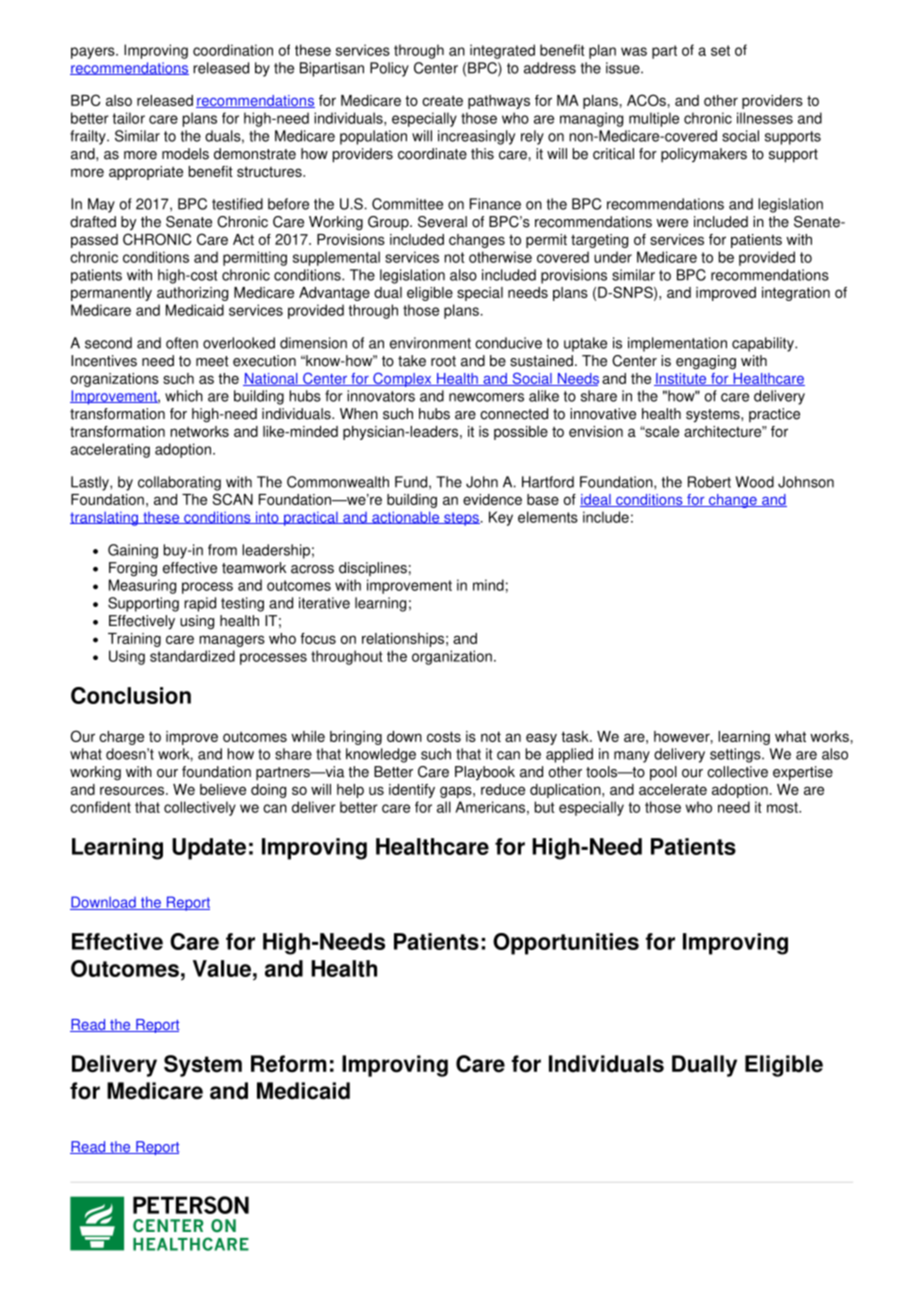 This page has height=1308, width=924. I want to click on identify, so click(412, 791).
